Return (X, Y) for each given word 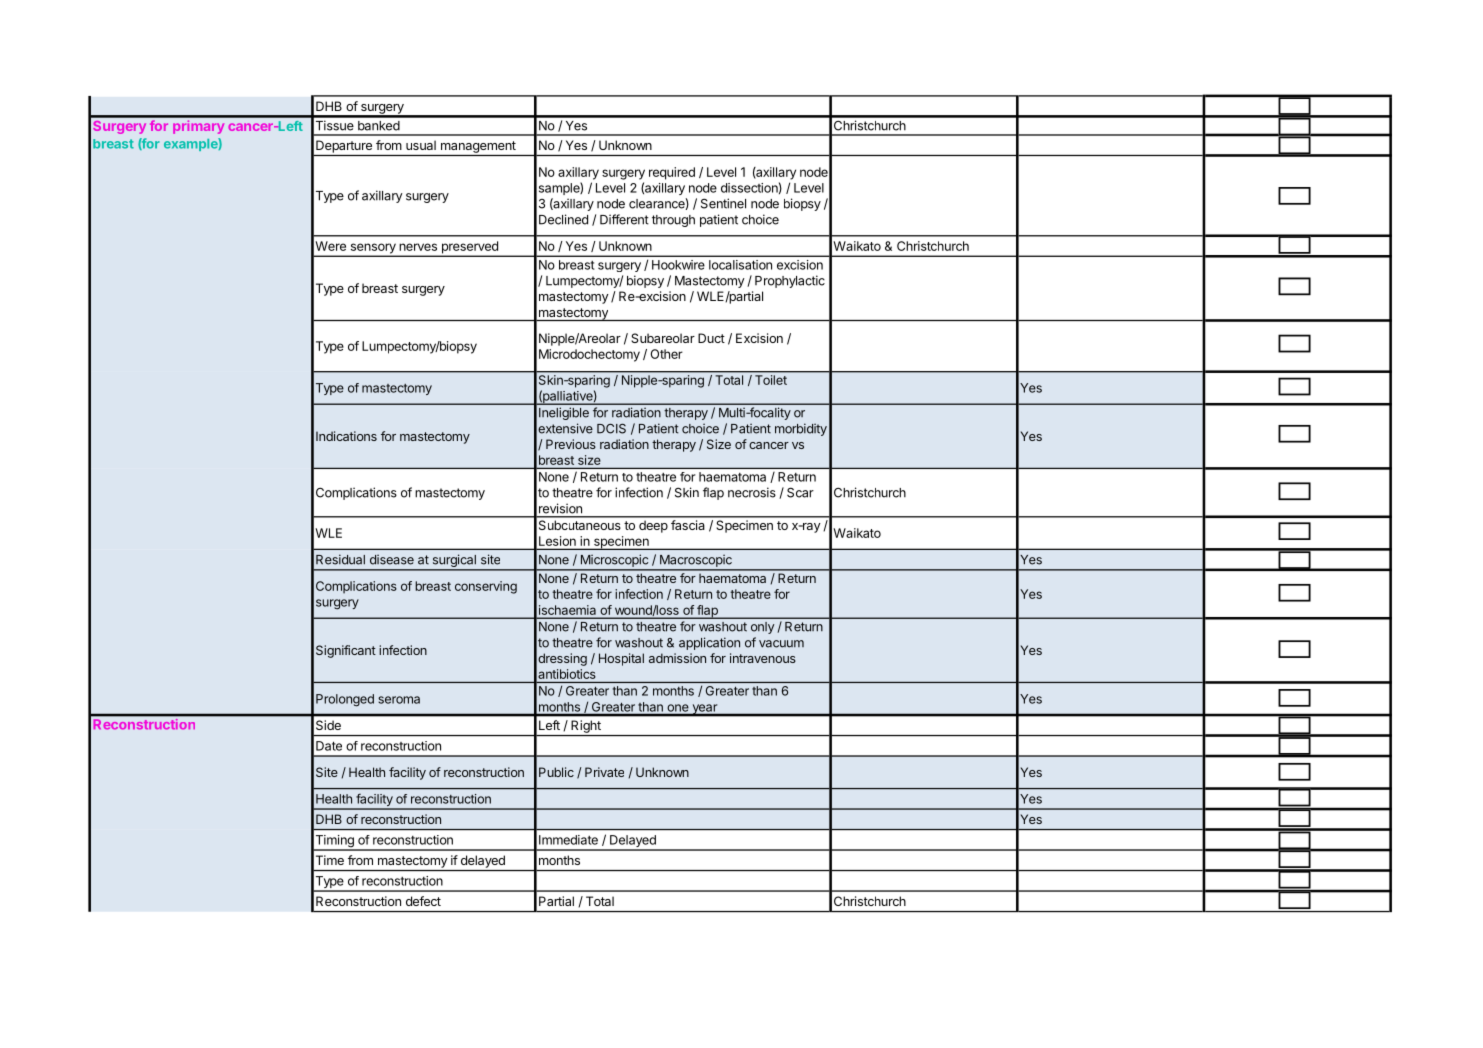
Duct (711, 338)
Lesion (557, 541)
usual (421, 145)
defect (423, 901)
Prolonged (345, 700)
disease (392, 559)
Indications (346, 436)
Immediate (568, 840)
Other (667, 354)
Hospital (621, 659)
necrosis (752, 492)
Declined (563, 219)
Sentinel (723, 203)
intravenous (763, 658)
